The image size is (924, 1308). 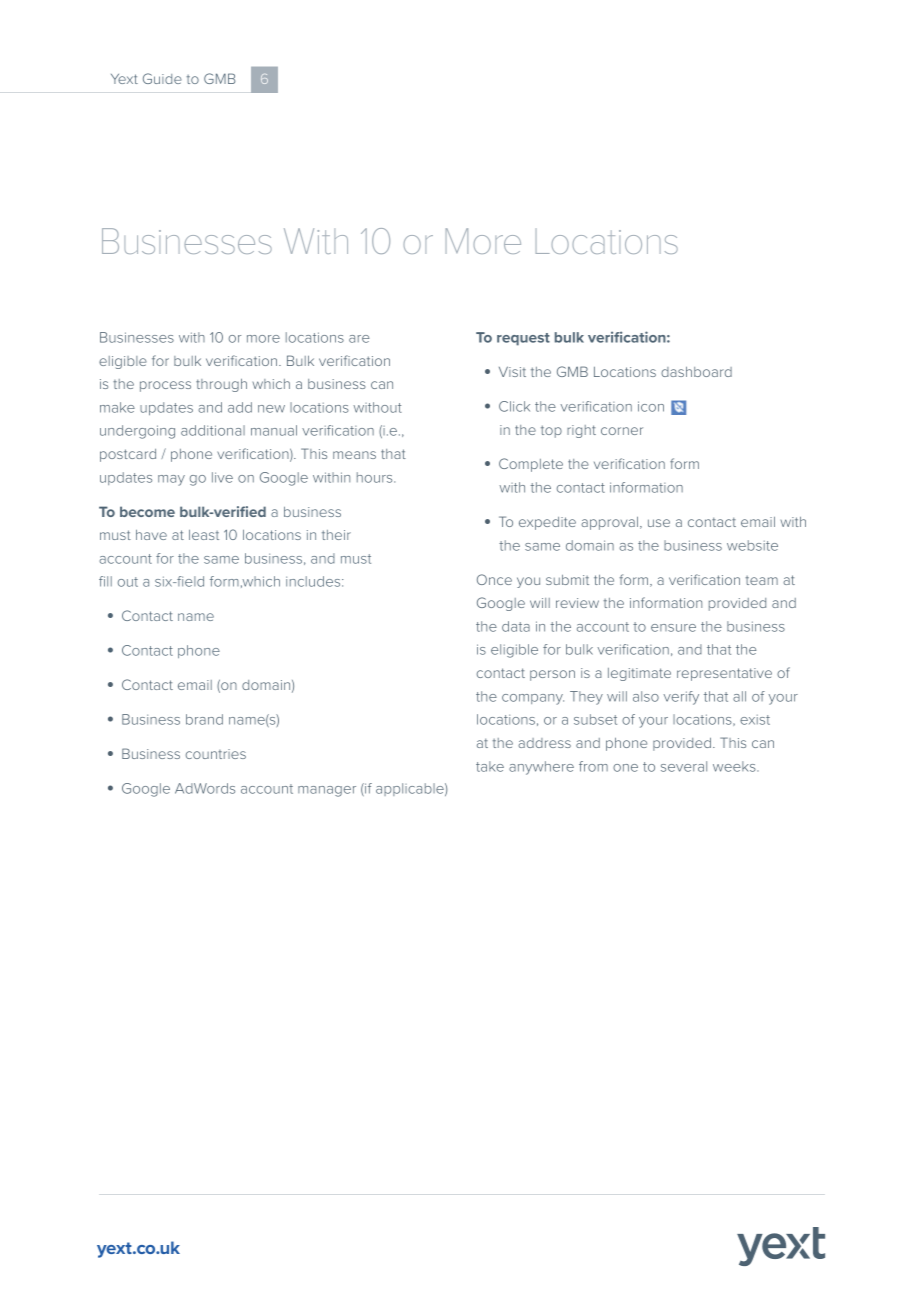 What do you see at coordinates (216, 754) in the page?
I see `countries` at bounding box center [216, 754].
